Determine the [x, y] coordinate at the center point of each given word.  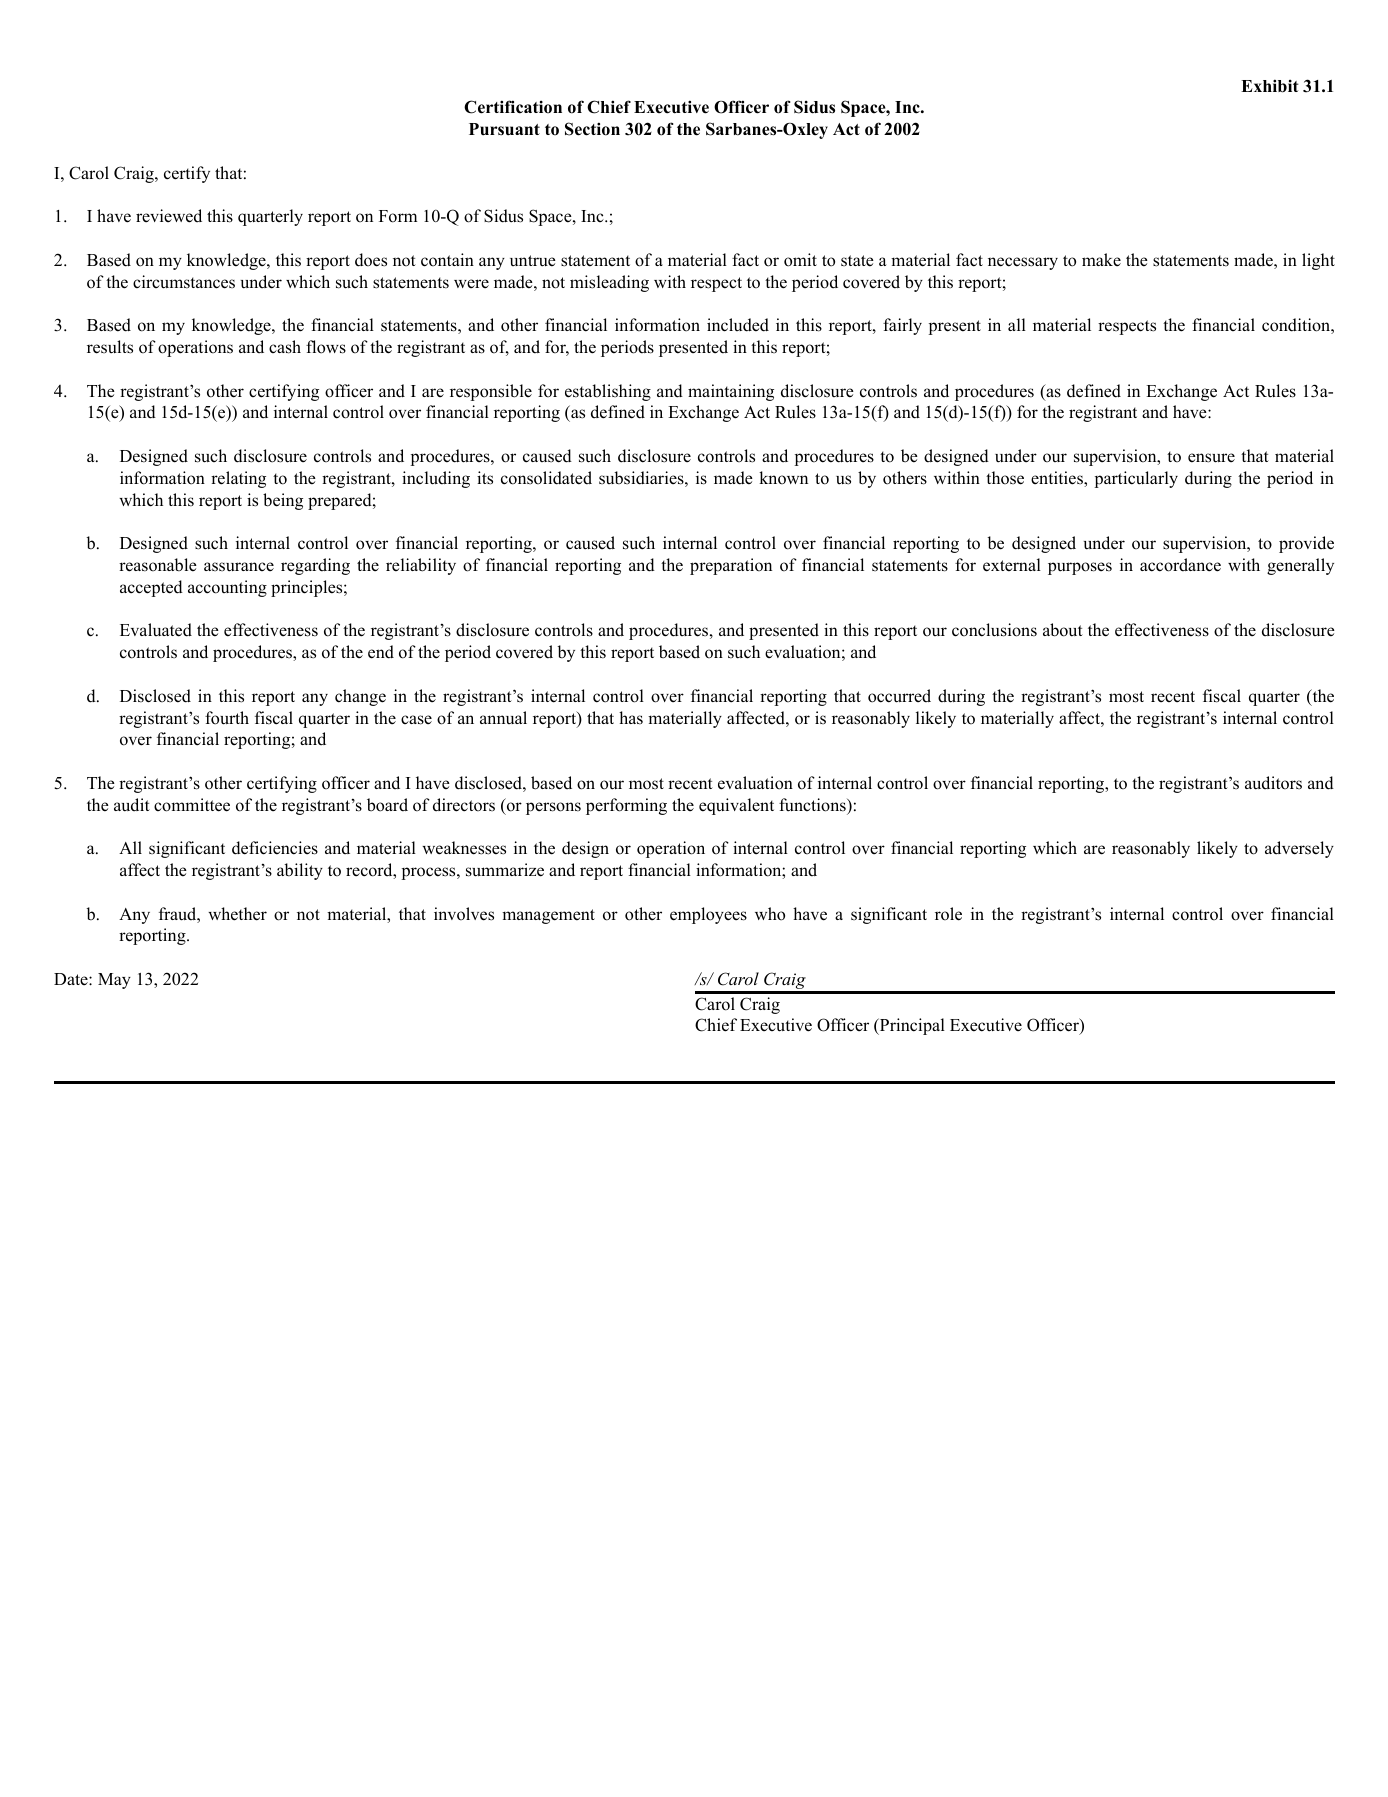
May [114, 981]
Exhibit [1270, 86]
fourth [227, 718]
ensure [1211, 458]
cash [285, 347]
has [631, 718]
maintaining [731, 392]
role [948, 914]
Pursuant [504, 129]
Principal [911, 1026]
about [1063, 630]
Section [592, 129]
